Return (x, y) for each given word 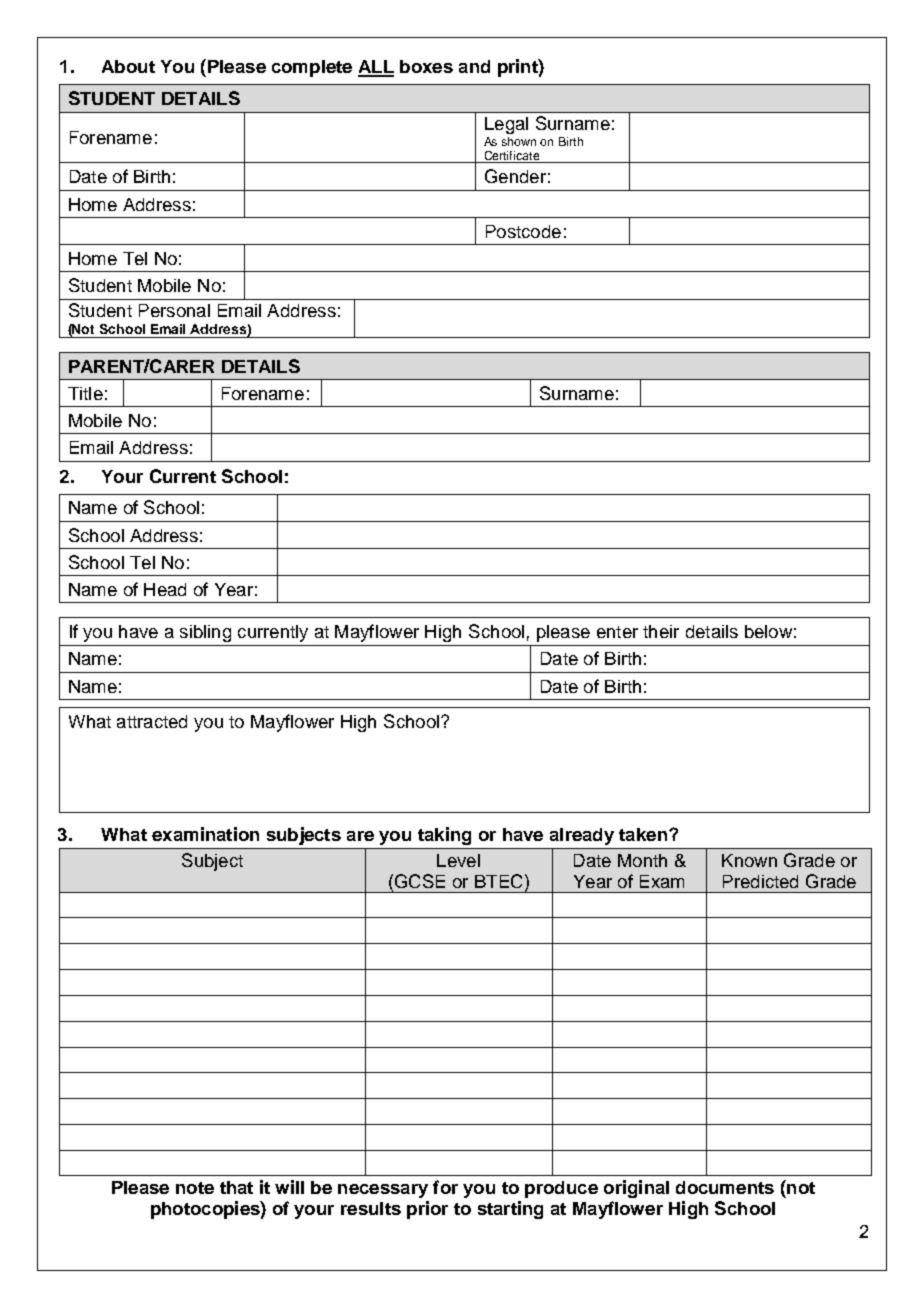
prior (427, 1210)
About (128, 66)
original (636, 1189)
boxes (426, 66)
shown (519, 141)
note (195, 1188)
